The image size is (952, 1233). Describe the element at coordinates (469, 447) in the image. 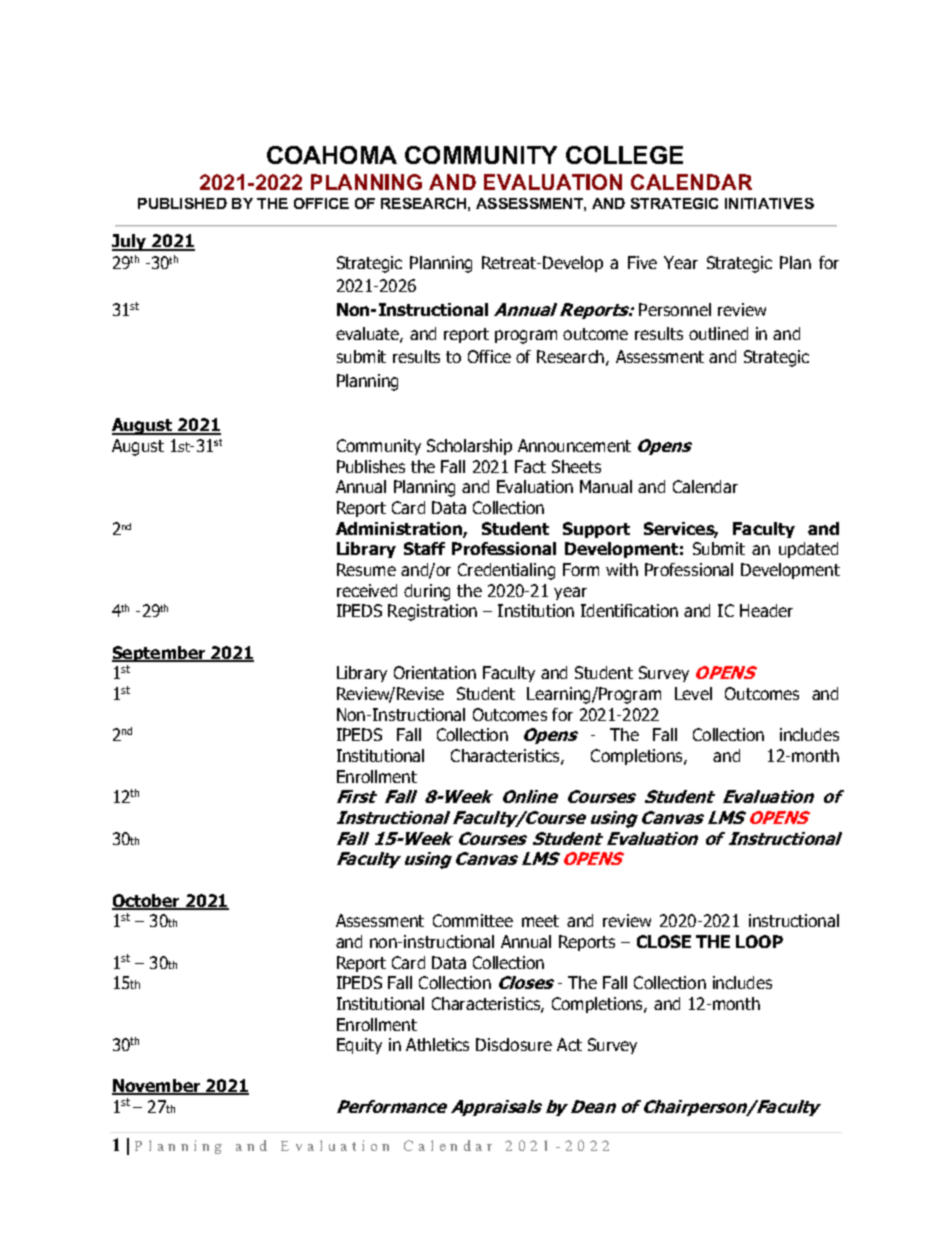

I see `Scholarship` at that location.
